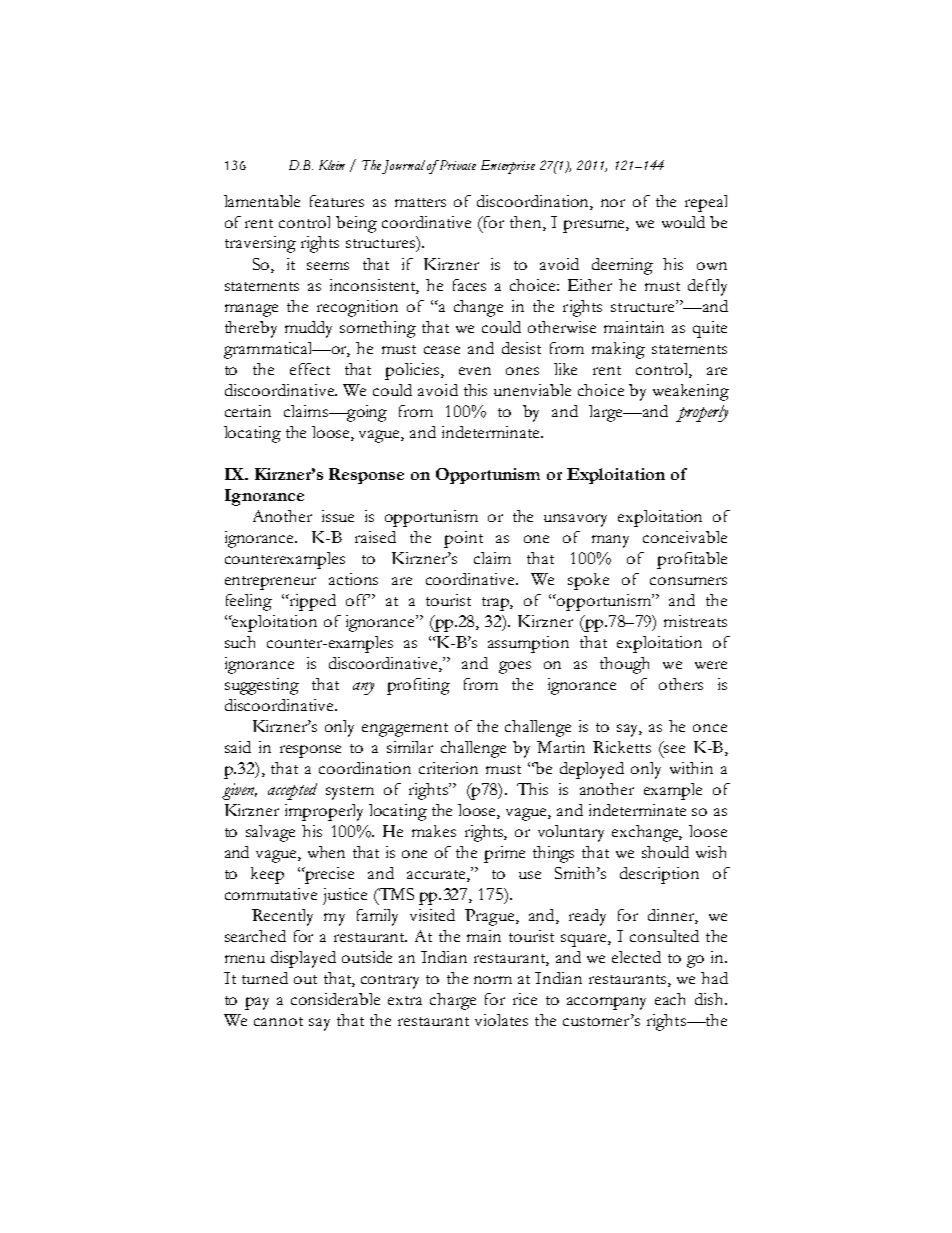  Describe the element at coordinates (683, 222) in the screenshot. I see `would` at that location.
